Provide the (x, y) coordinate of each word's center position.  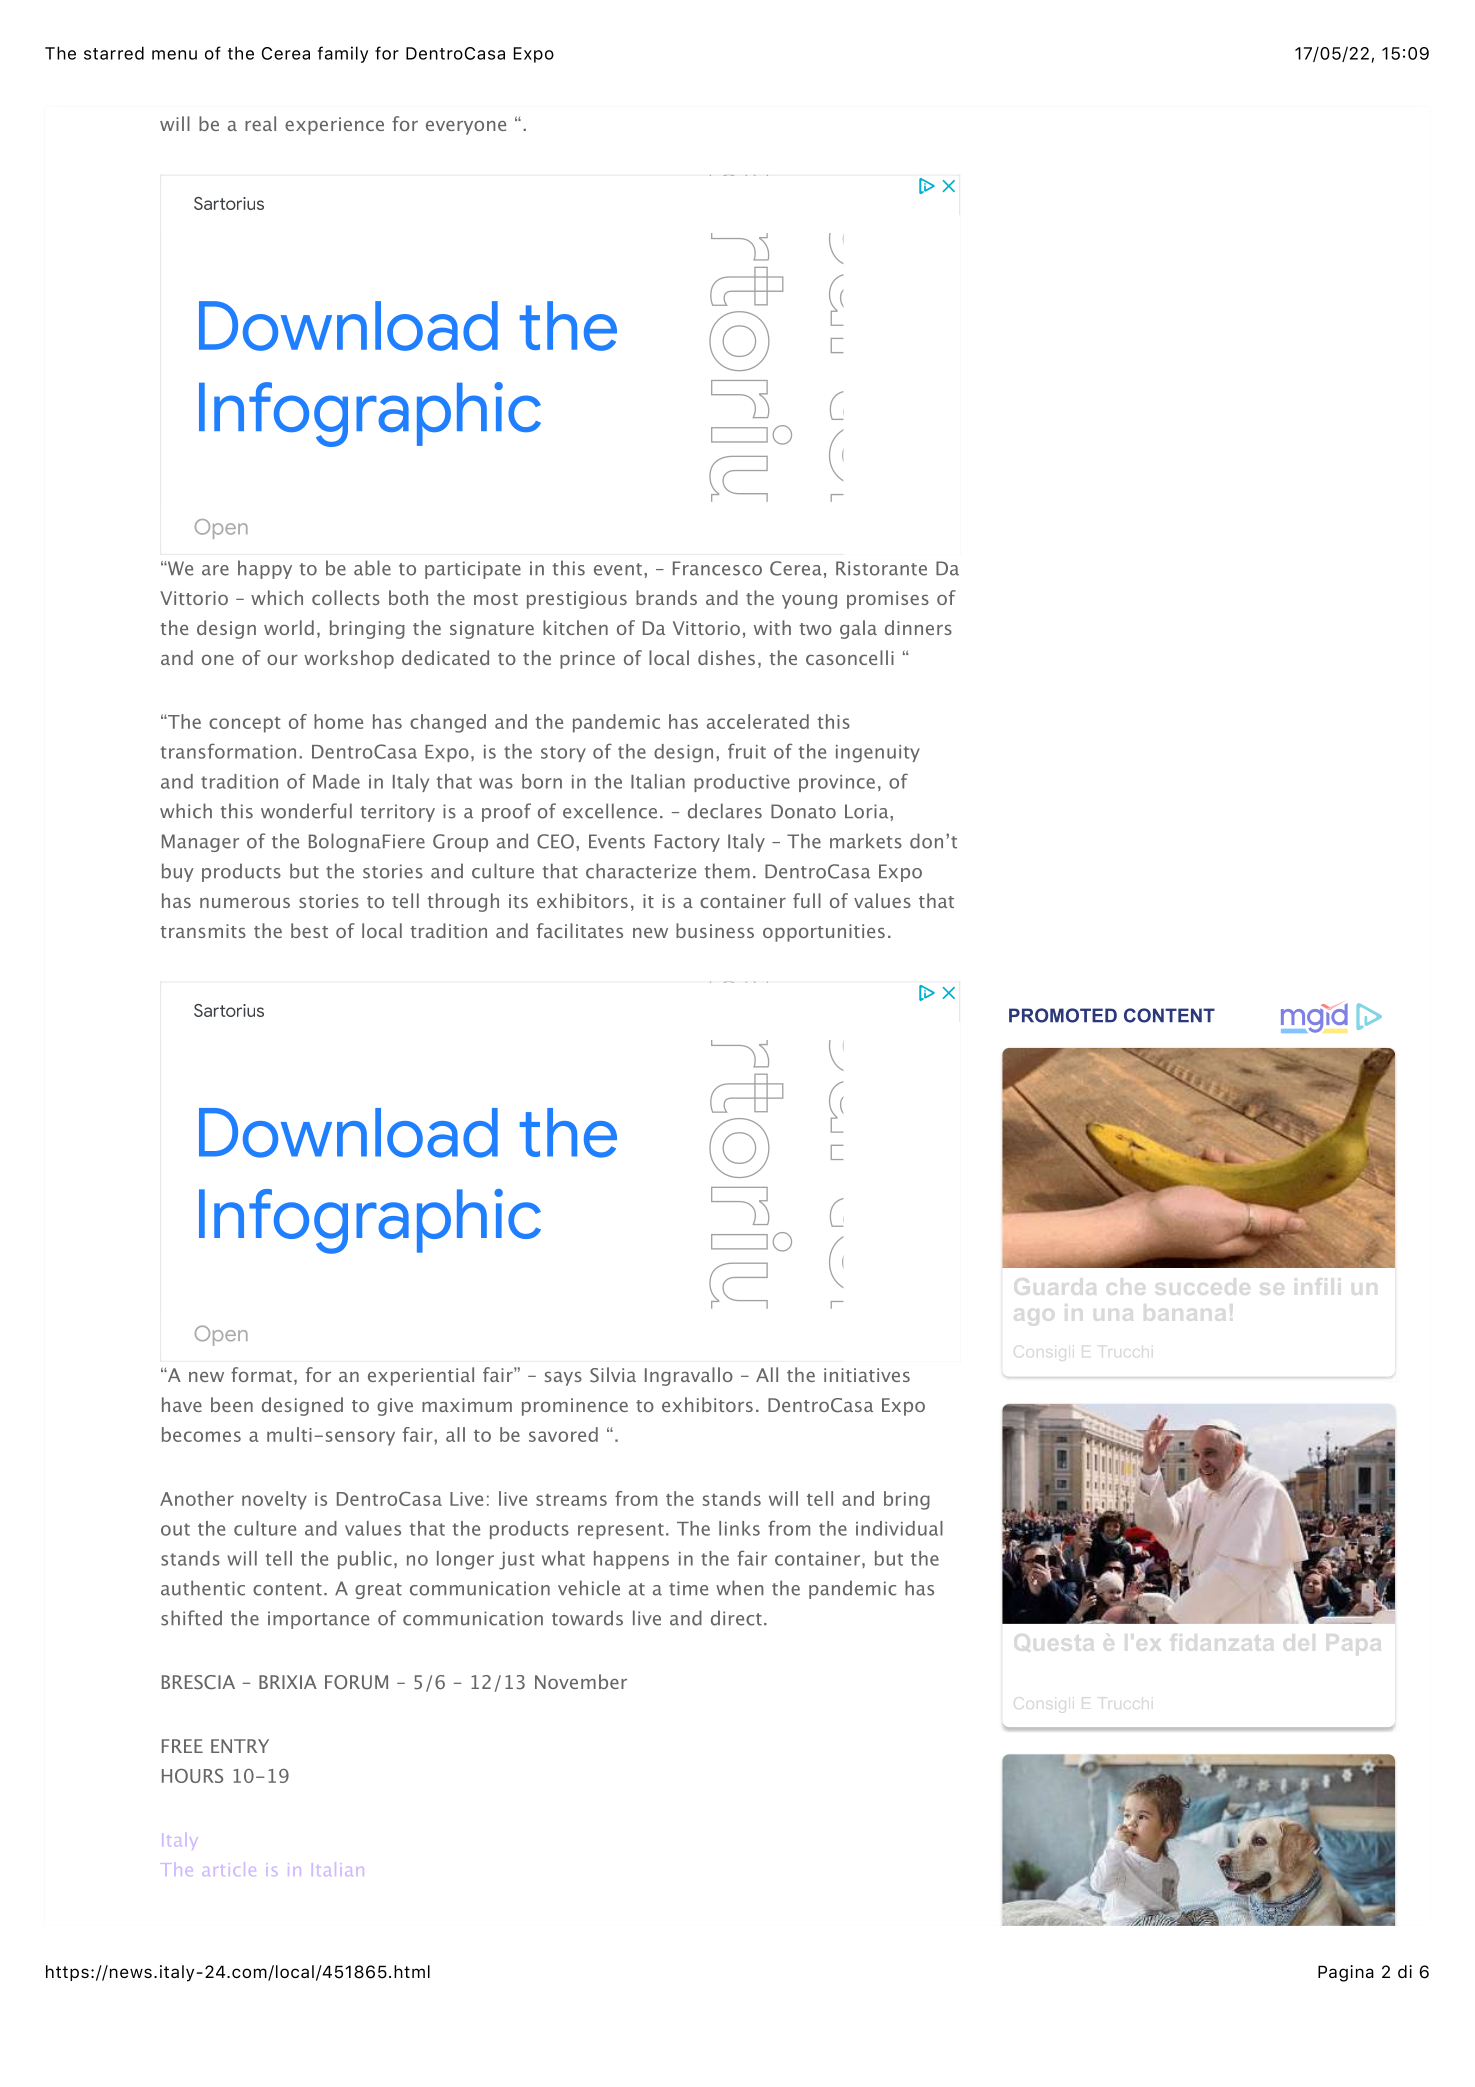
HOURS (192, 1776)
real (260, 123)
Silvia (613, 1374)
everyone (466, 128)
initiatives (867, 1375)
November (581, 1681)
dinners (918, 627)
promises (888, 600)
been (232, 1404)
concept (245, 725)
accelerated (758, 721)
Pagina (1346, 1973)
